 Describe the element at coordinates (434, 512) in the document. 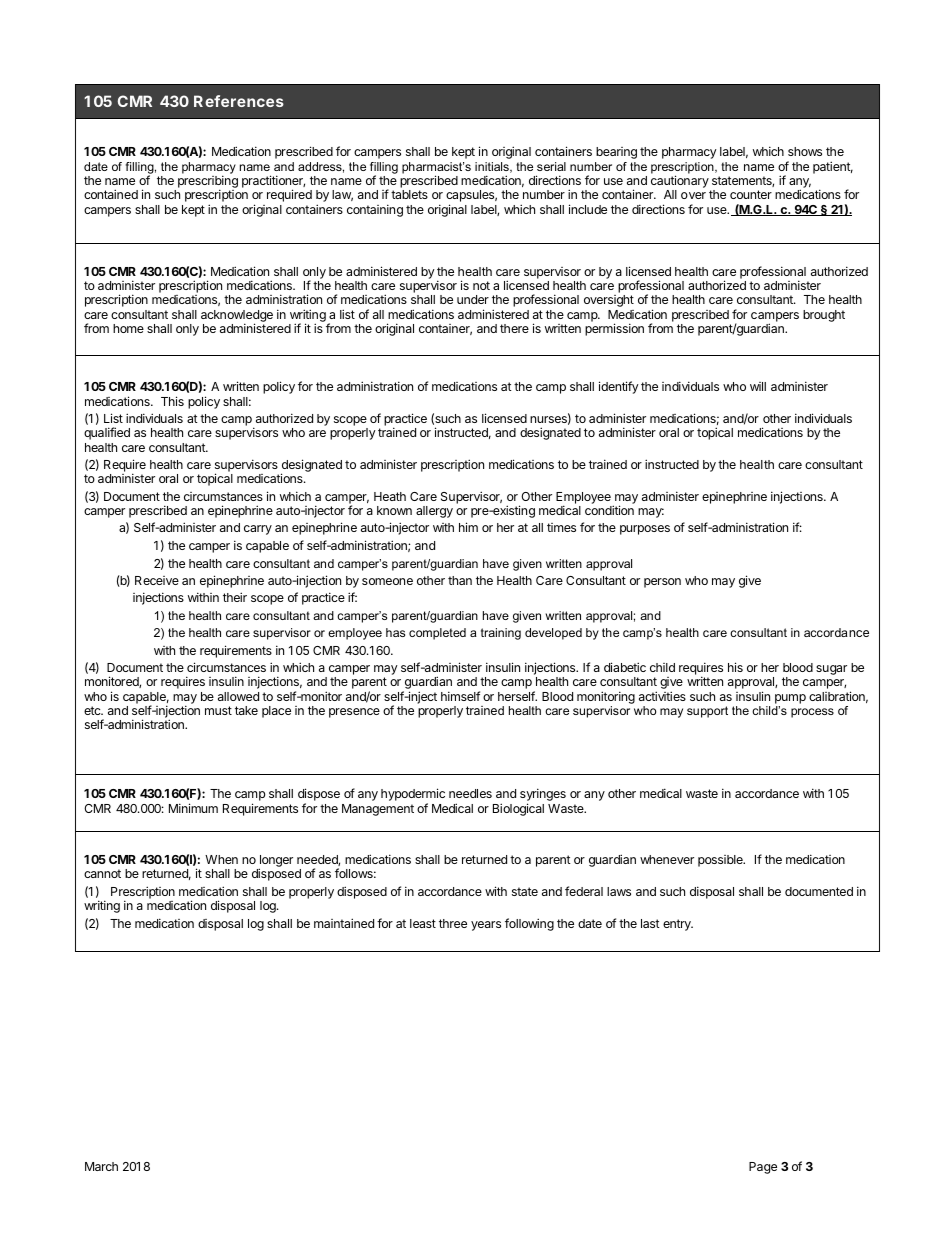

I see `allergy` at that location.
